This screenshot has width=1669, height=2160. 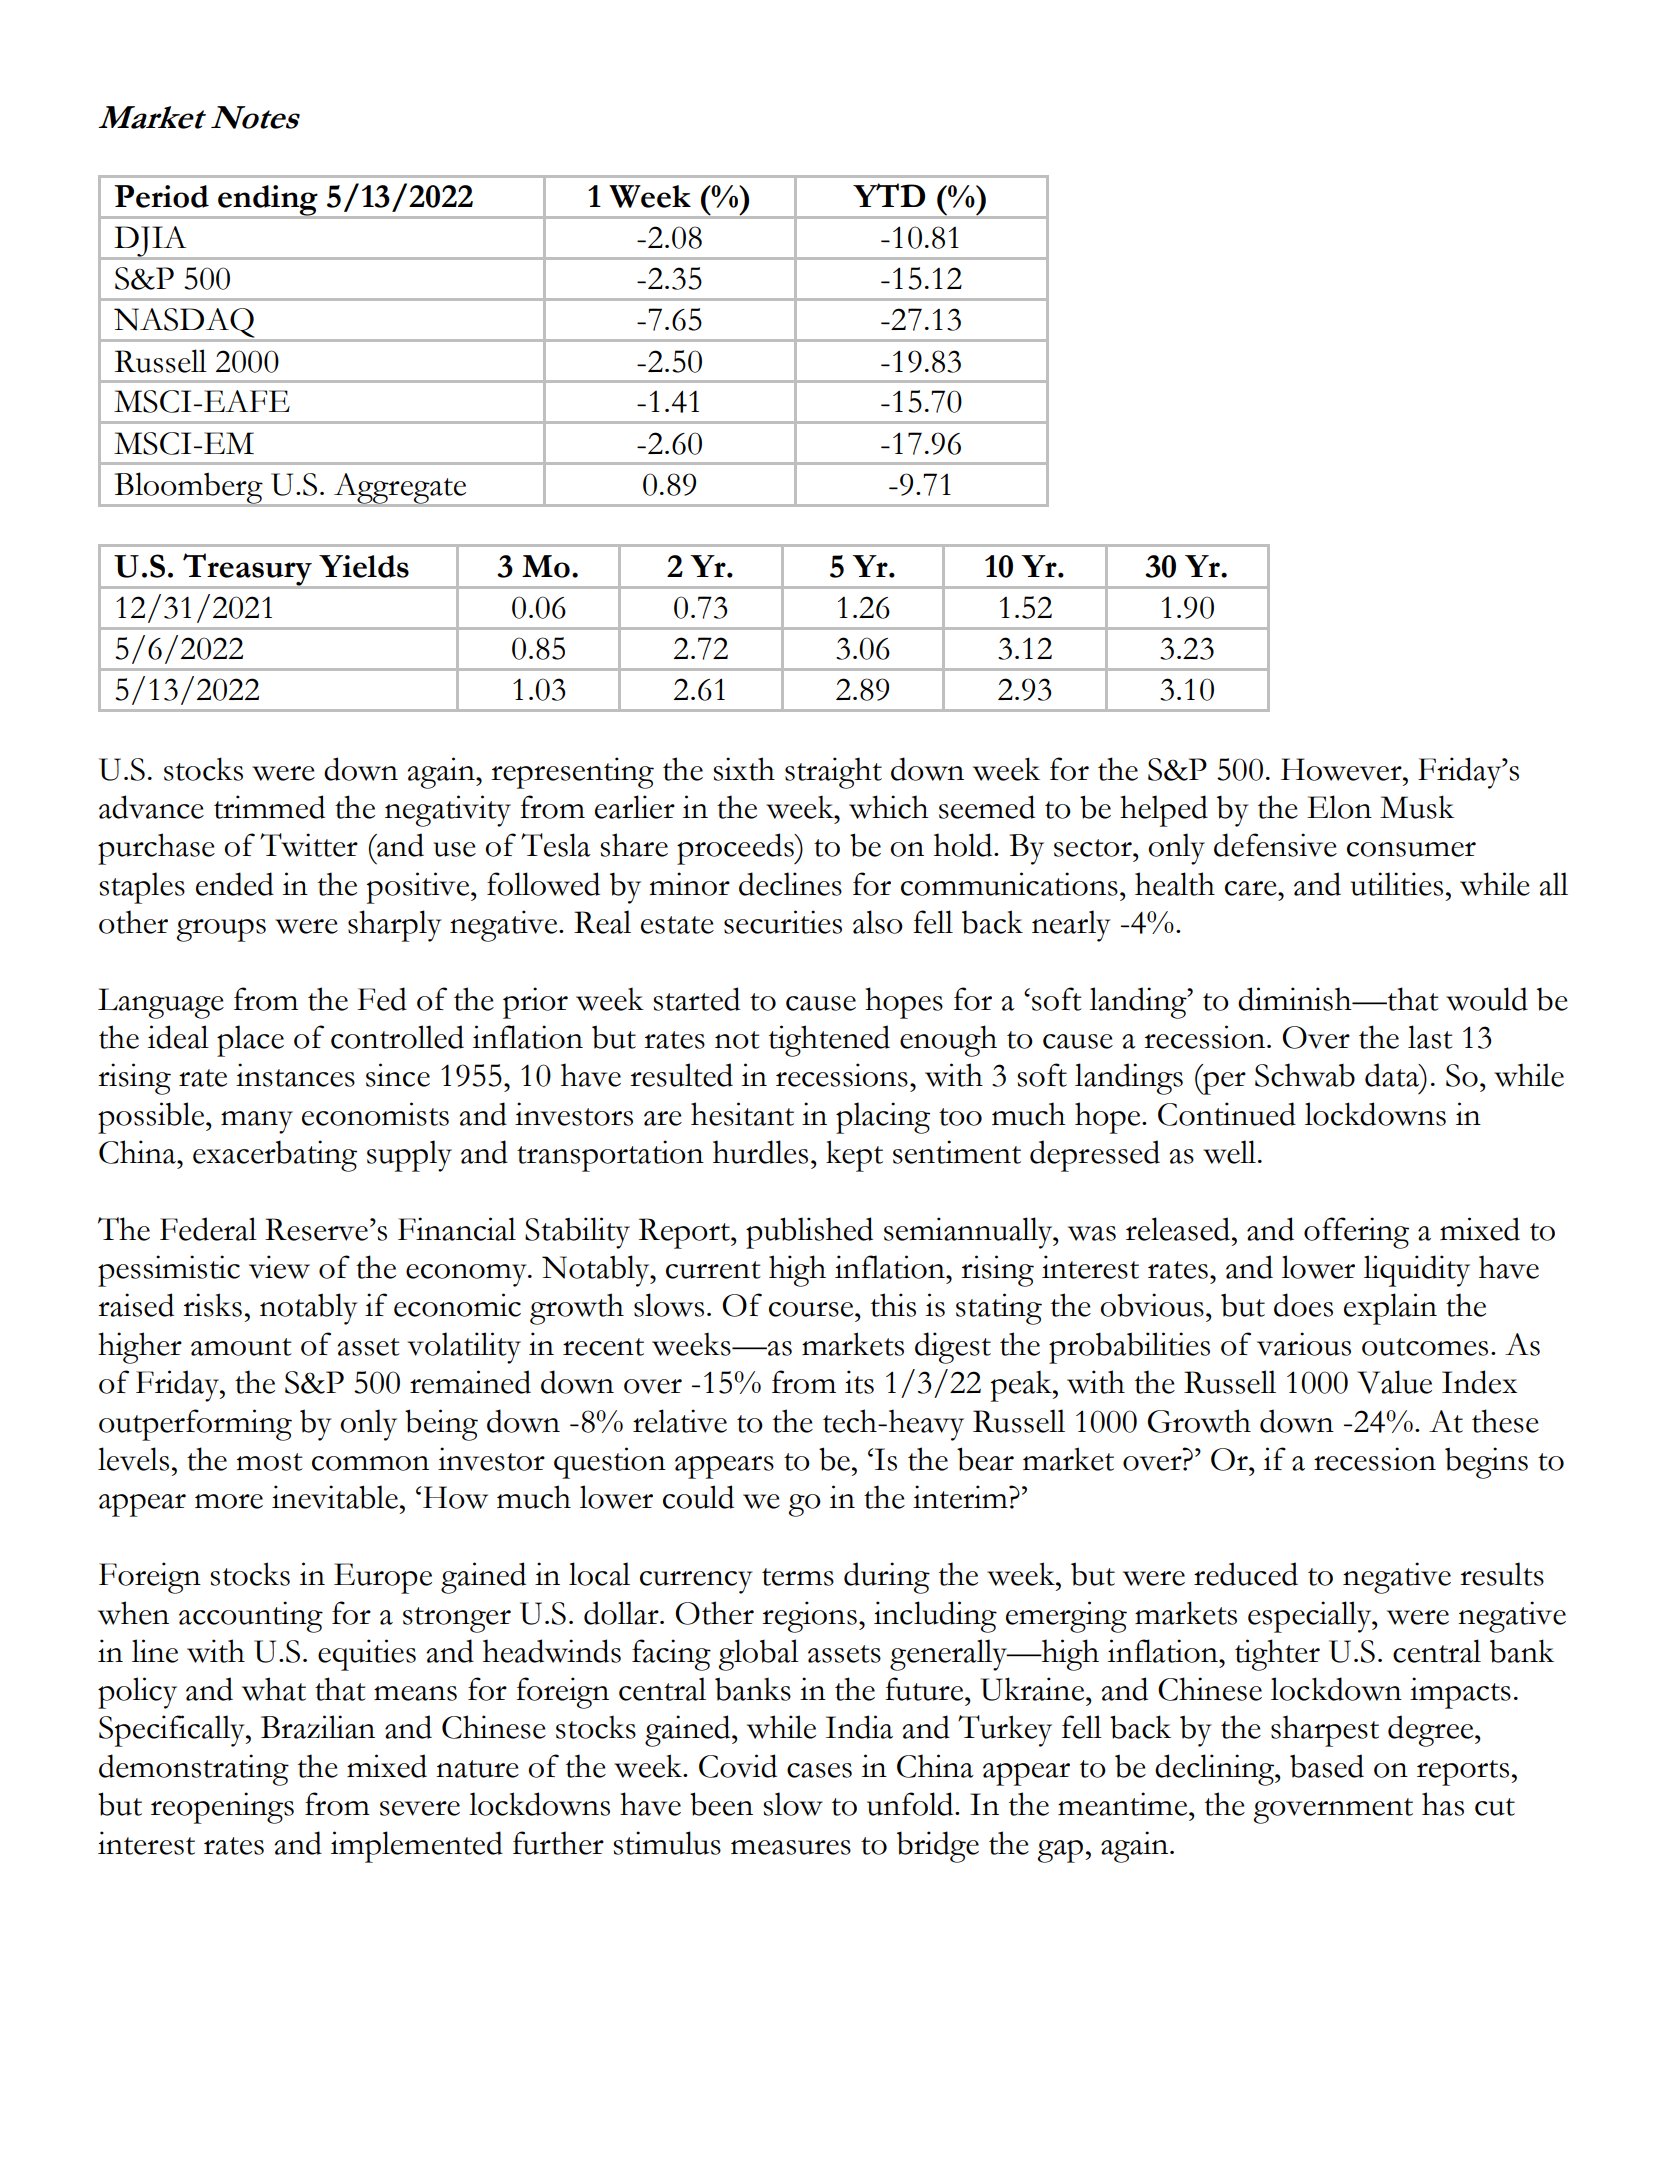 I want to click on However, so click(x=1342, y=769).
